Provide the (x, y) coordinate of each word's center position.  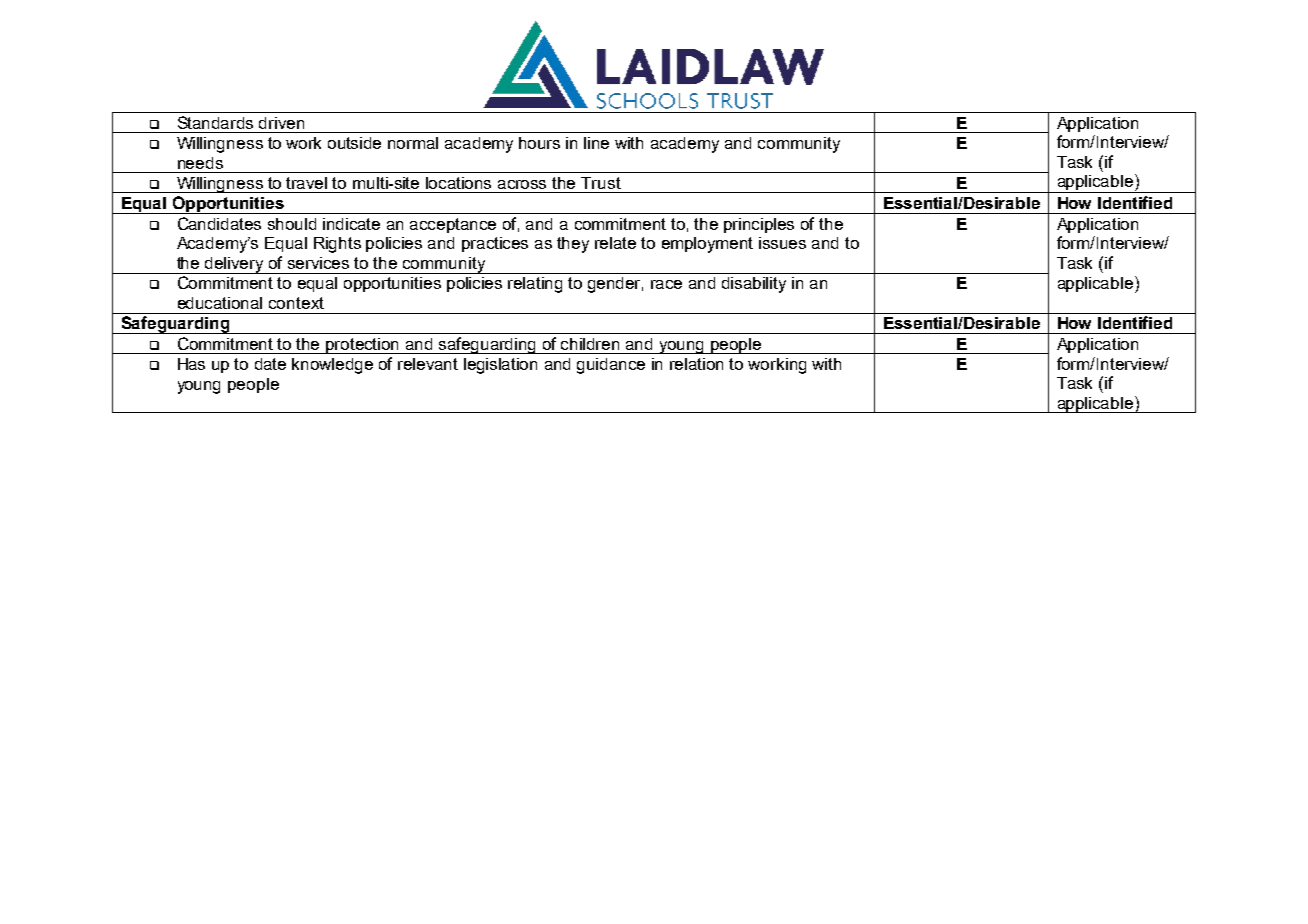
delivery (234, 265)
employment (707, 245)
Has (191, 364)
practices (495, 244)
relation (696, 364)
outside (354, 143)
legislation (500, 366)
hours (539, 143)
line (596, 143)
